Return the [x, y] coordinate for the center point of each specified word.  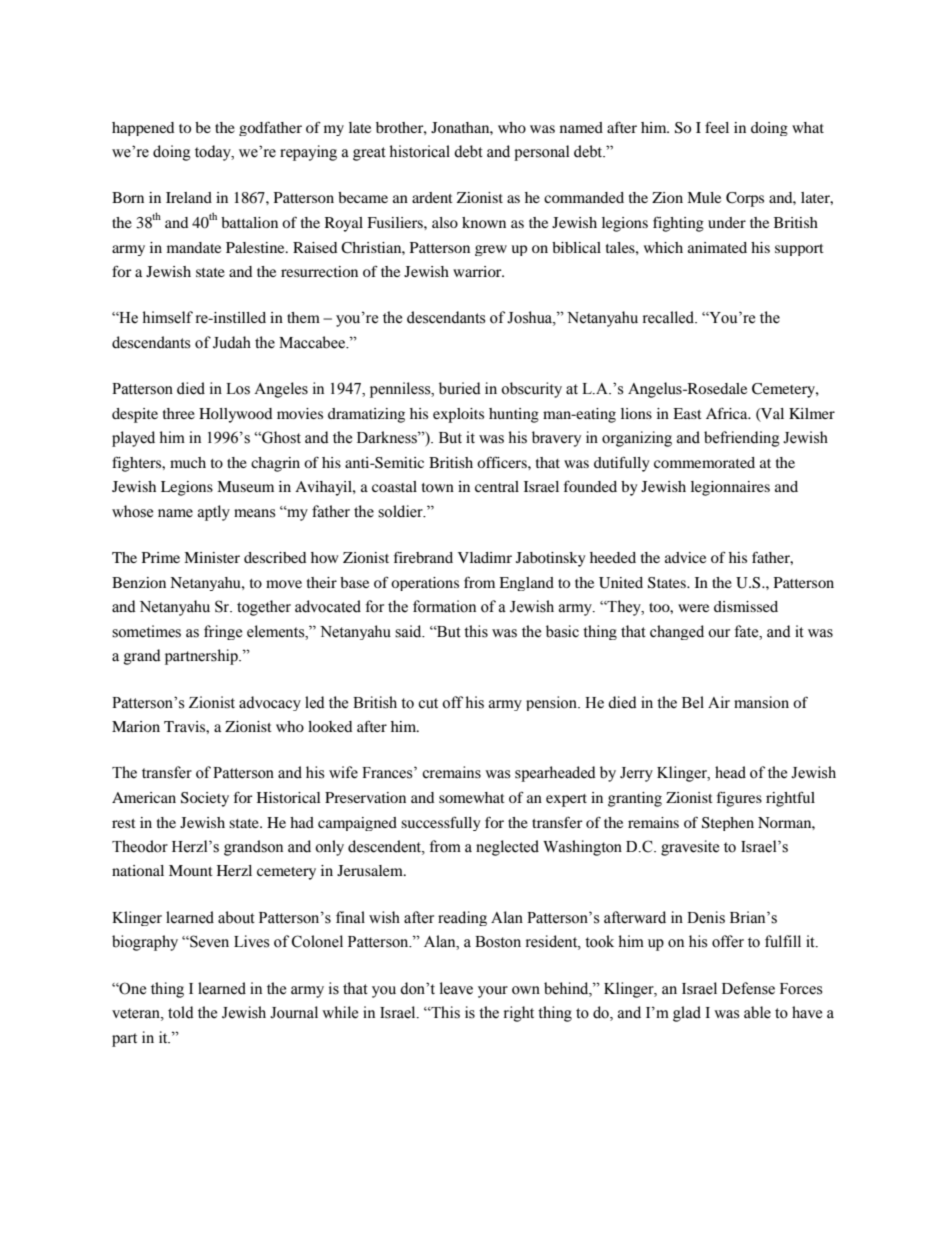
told [181, 1012]
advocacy [270, 703]
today [214, 153]
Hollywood [235, 415]
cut [428, 703]
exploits [458, 415]
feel [717, 127]
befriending [742, 439]
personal [541, 153]
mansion [761, 702]
